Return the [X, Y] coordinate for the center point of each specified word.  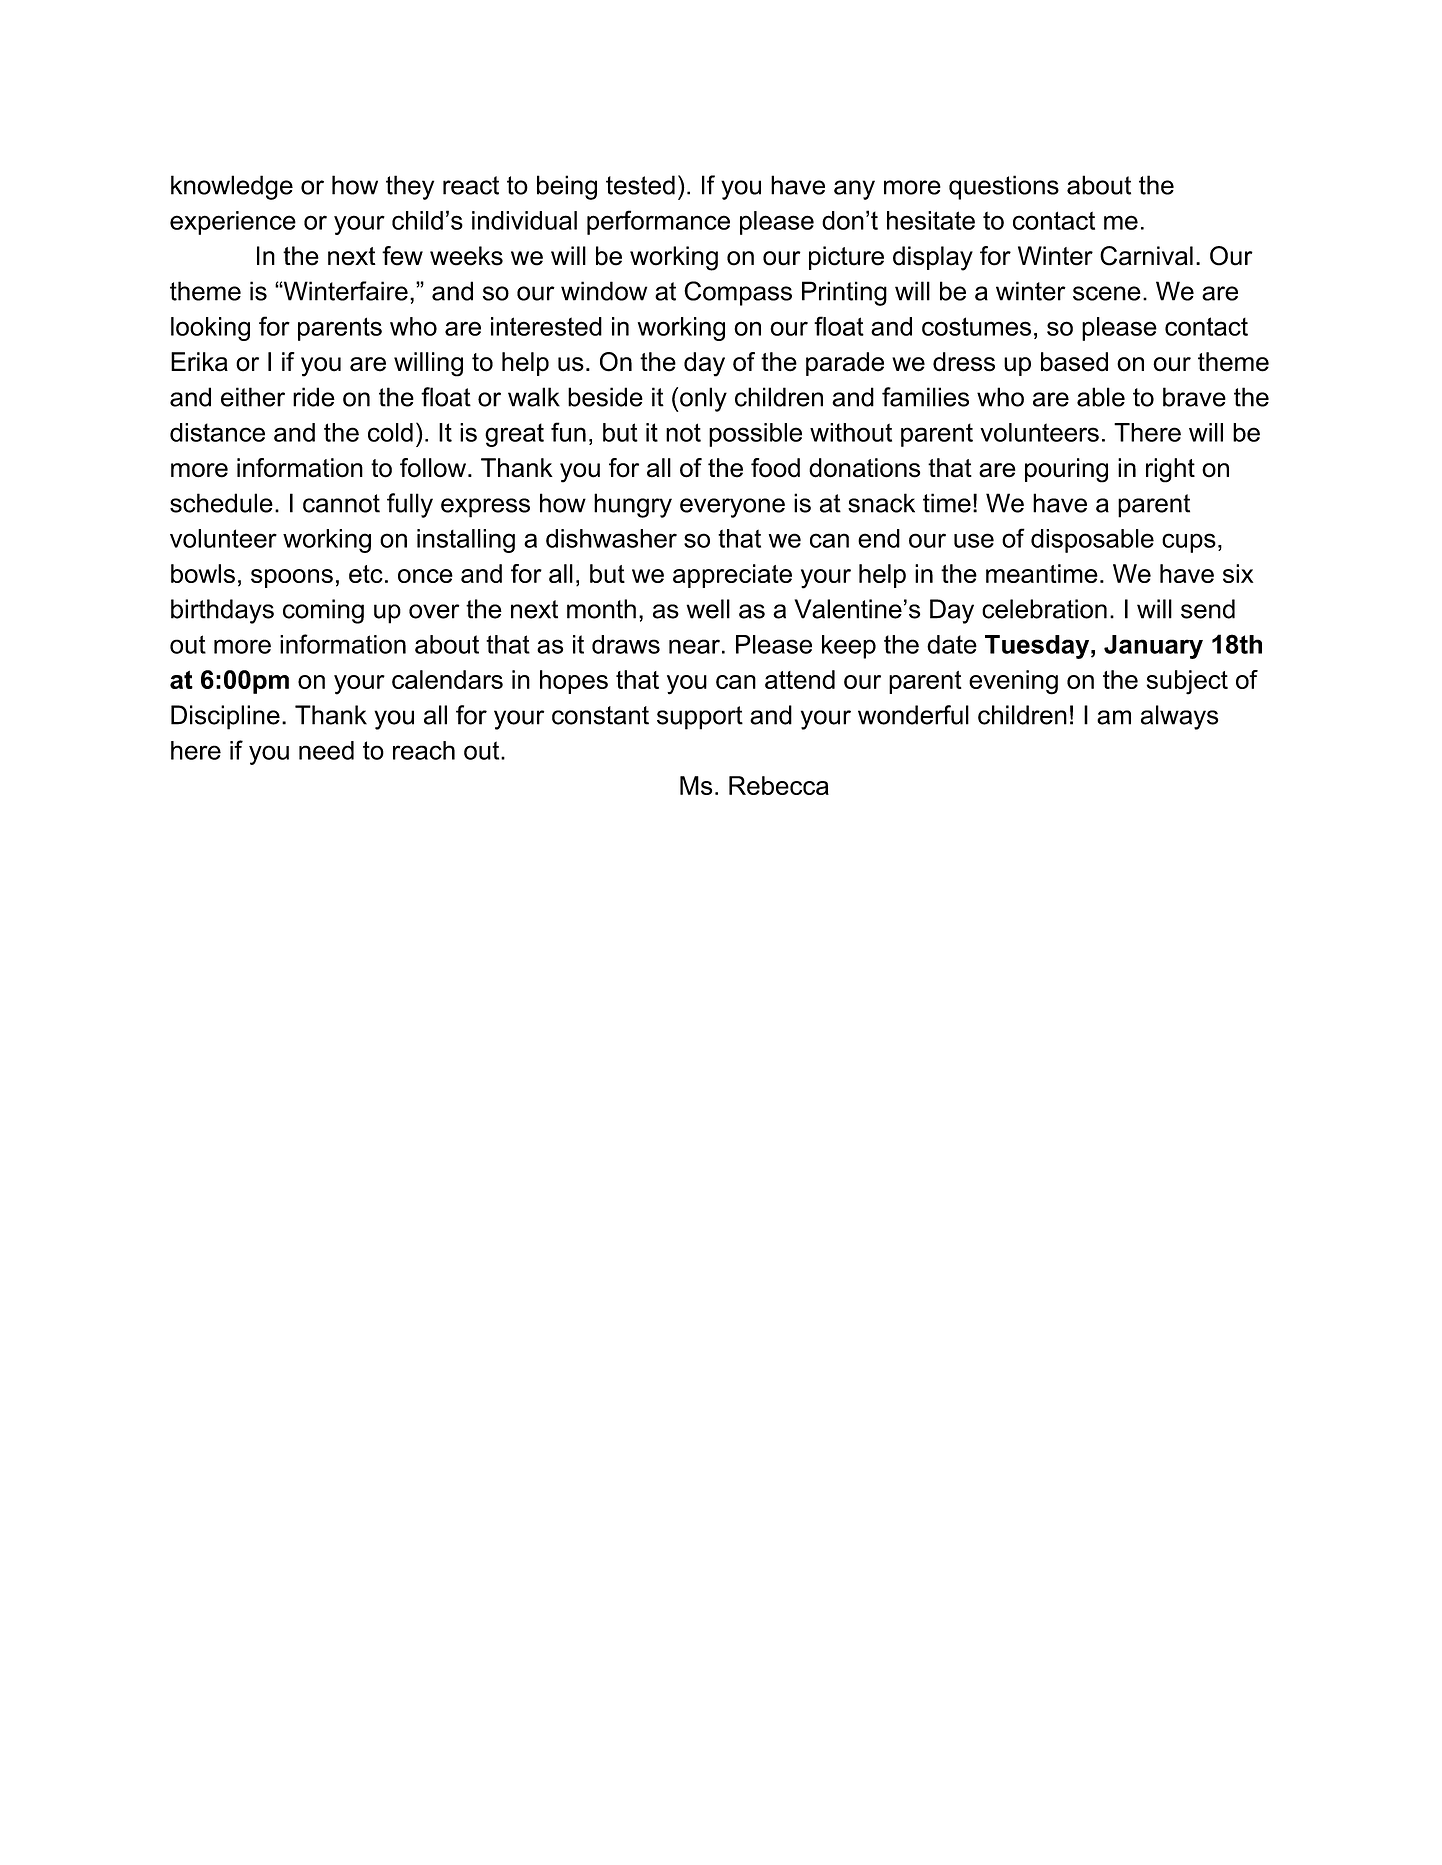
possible [755, 435]
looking [210, 329]
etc [366, 574]
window [604, 291]
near [694, 646]
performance [658, 222]
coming [323, 611]
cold [390, 432]
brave [1194, 397]
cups [1189, 543]
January [1153, 647]
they [410, 187]
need [326, 750]
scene [1107, 293]
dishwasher [611, 538]
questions [1004, 187]
